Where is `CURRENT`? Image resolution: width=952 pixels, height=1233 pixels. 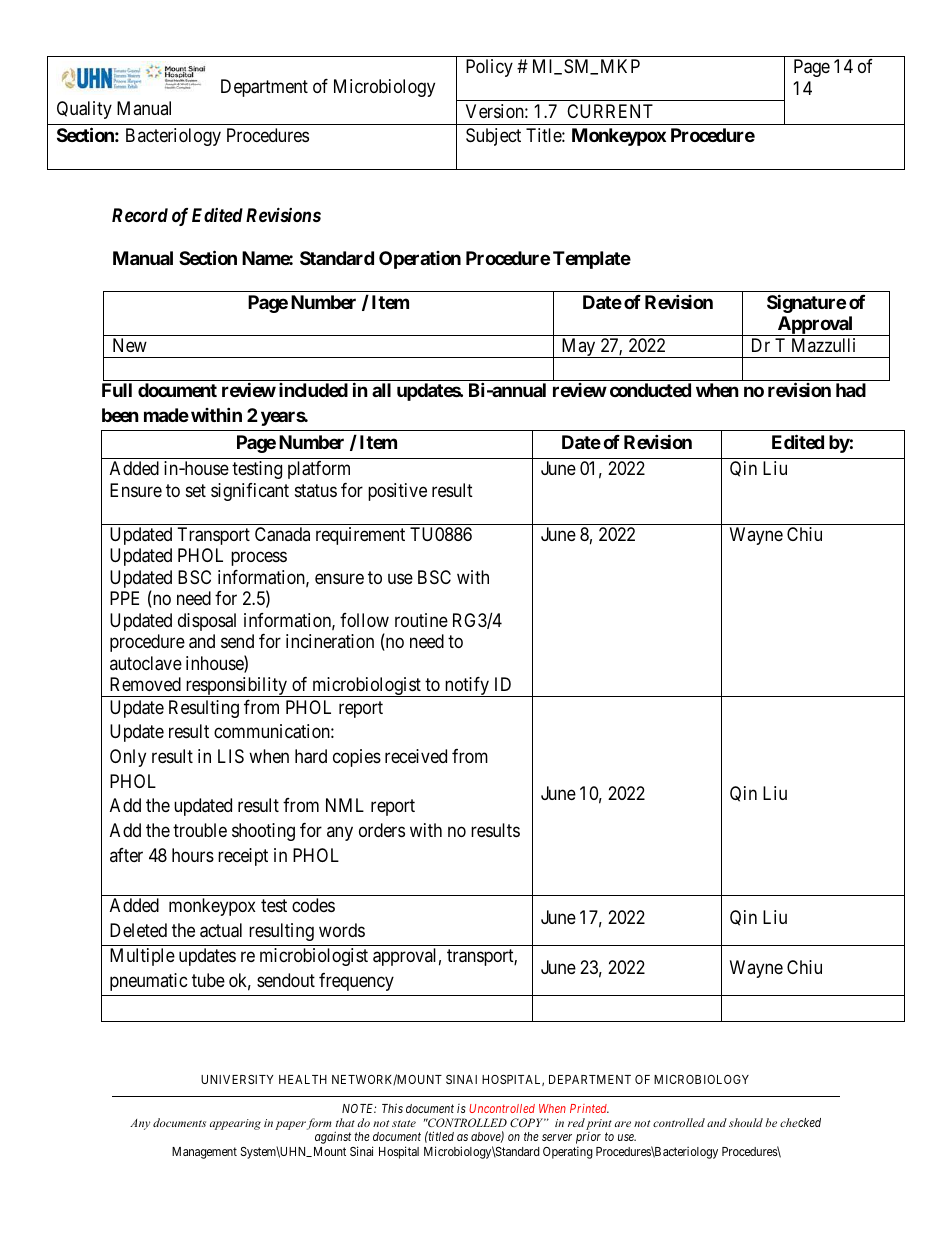
CURRENT is located at coordinates (610, 111).
